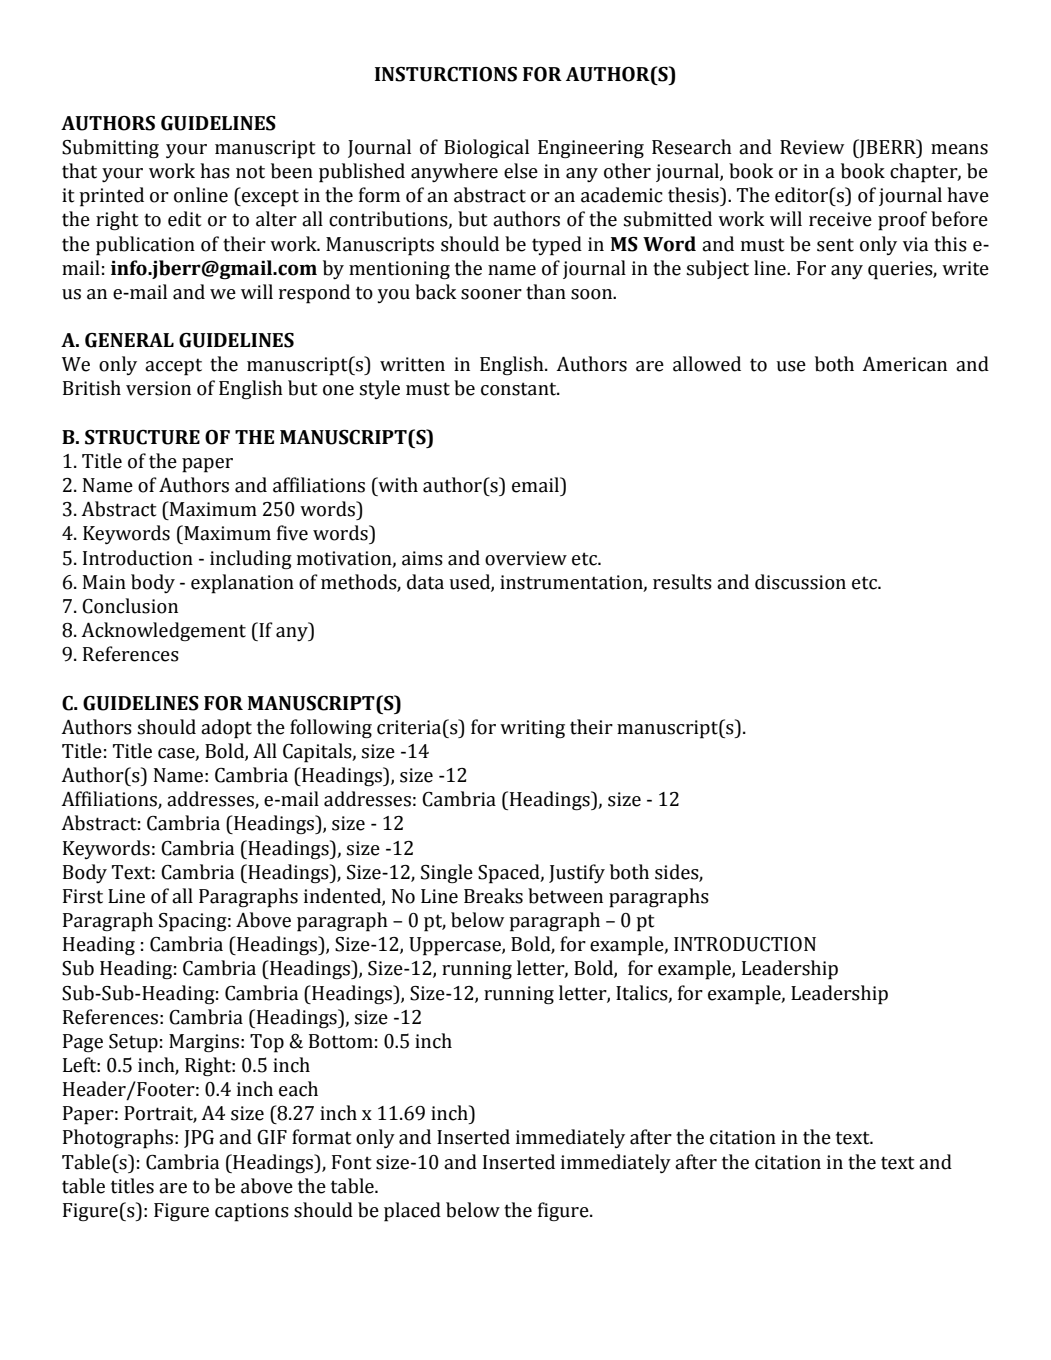 Image resolution: width=1051 pixels, height=1360 pixels. What do you see at coordinates (199, 1139) in the document?
I see `JPG` at bounding box center [199, 1139].
